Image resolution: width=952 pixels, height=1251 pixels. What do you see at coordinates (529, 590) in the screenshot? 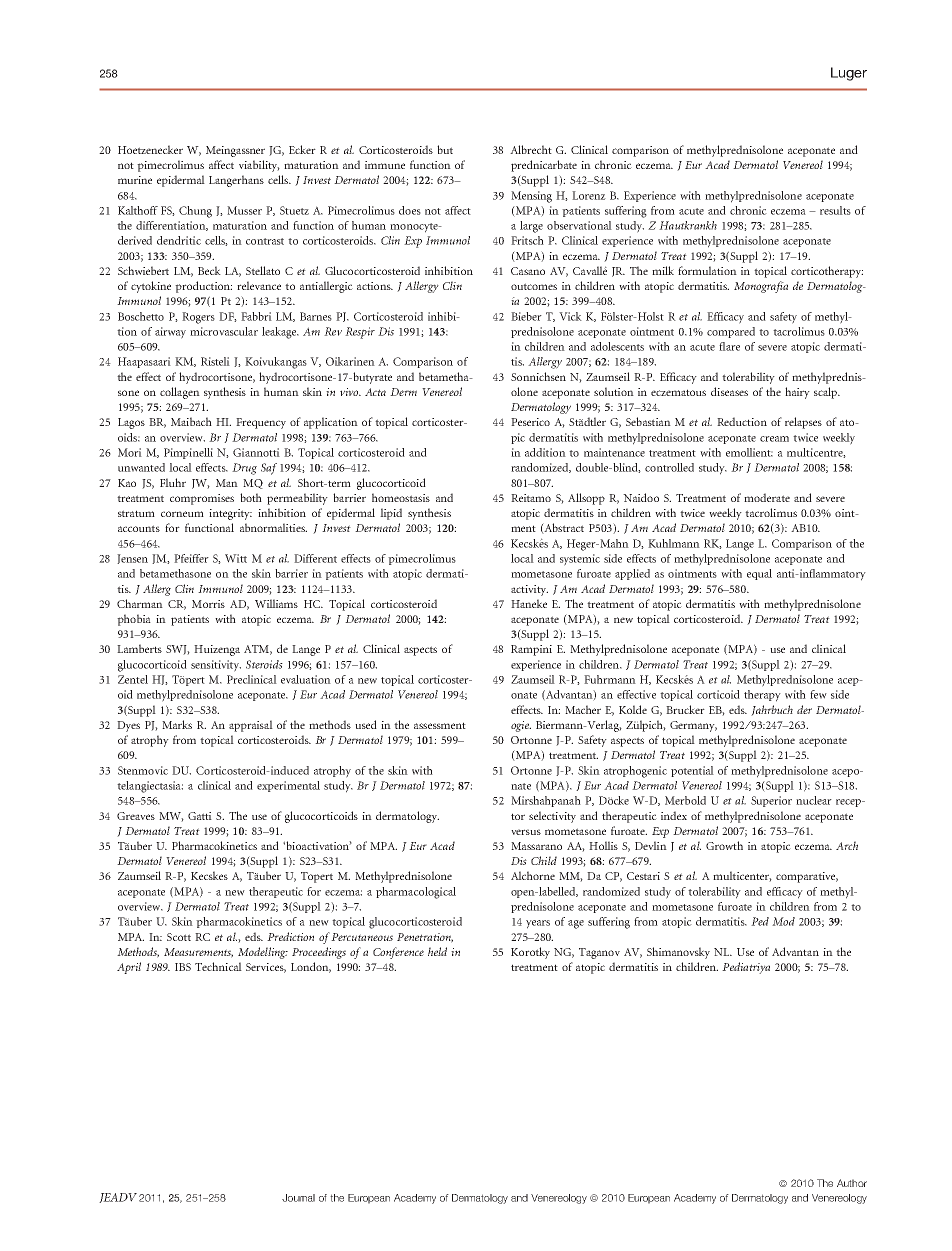
I see `activity` at bounding box center [529, 590].
